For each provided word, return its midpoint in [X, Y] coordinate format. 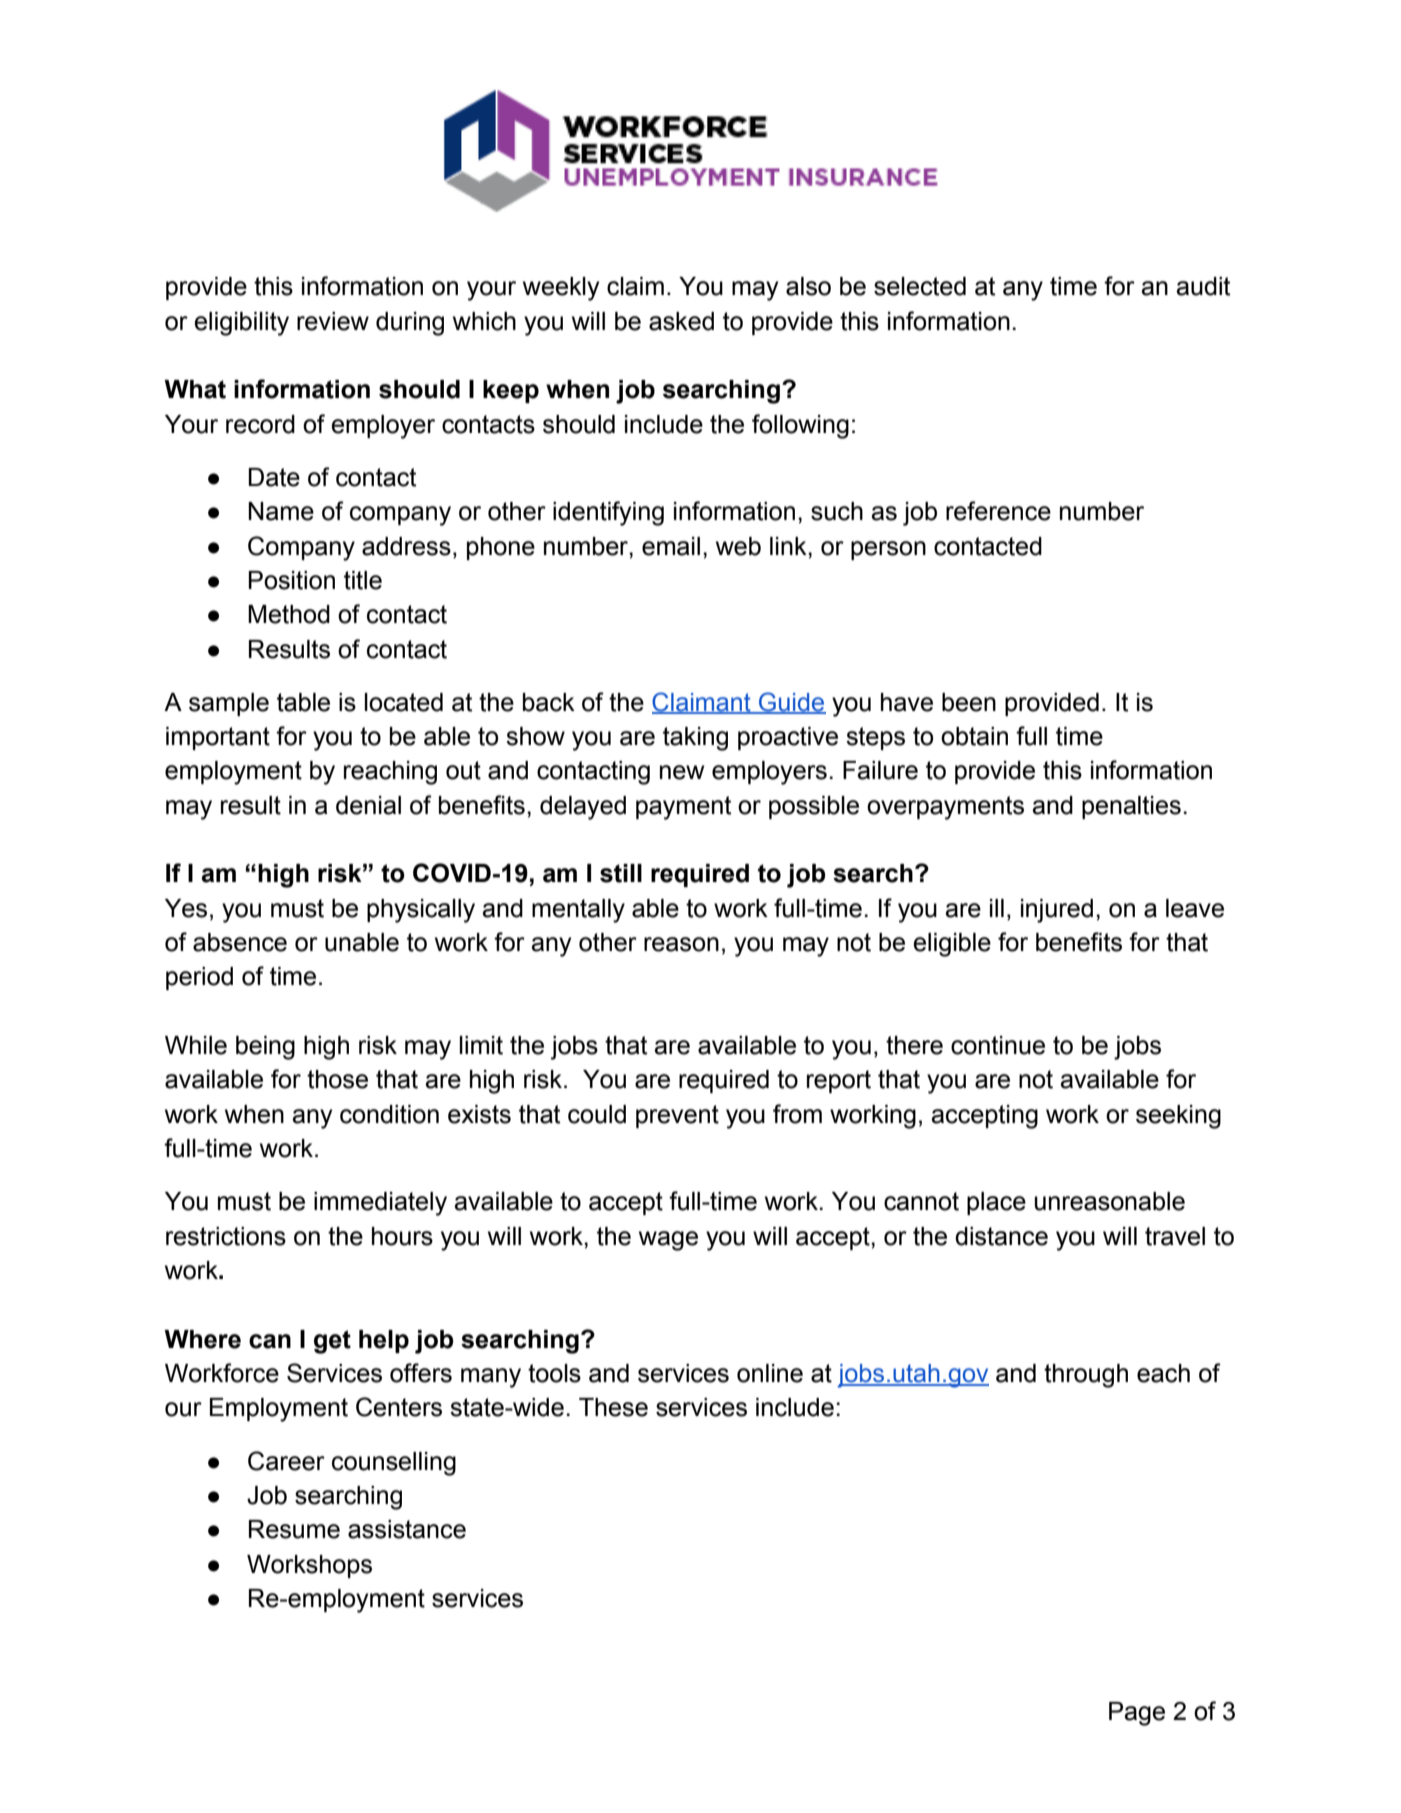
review [333, 321]
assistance [407, 1529]
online [770, 1373]
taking [695, 739]
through [1086, 1376]
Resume [294, 1529]
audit [1203, 286]
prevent [677, 1116]
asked [681, 321]
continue [998, 1045]
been [969, 702]
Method [289, 614]
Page [1137, 1714]
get [332, 1342]
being [265, 1048]
